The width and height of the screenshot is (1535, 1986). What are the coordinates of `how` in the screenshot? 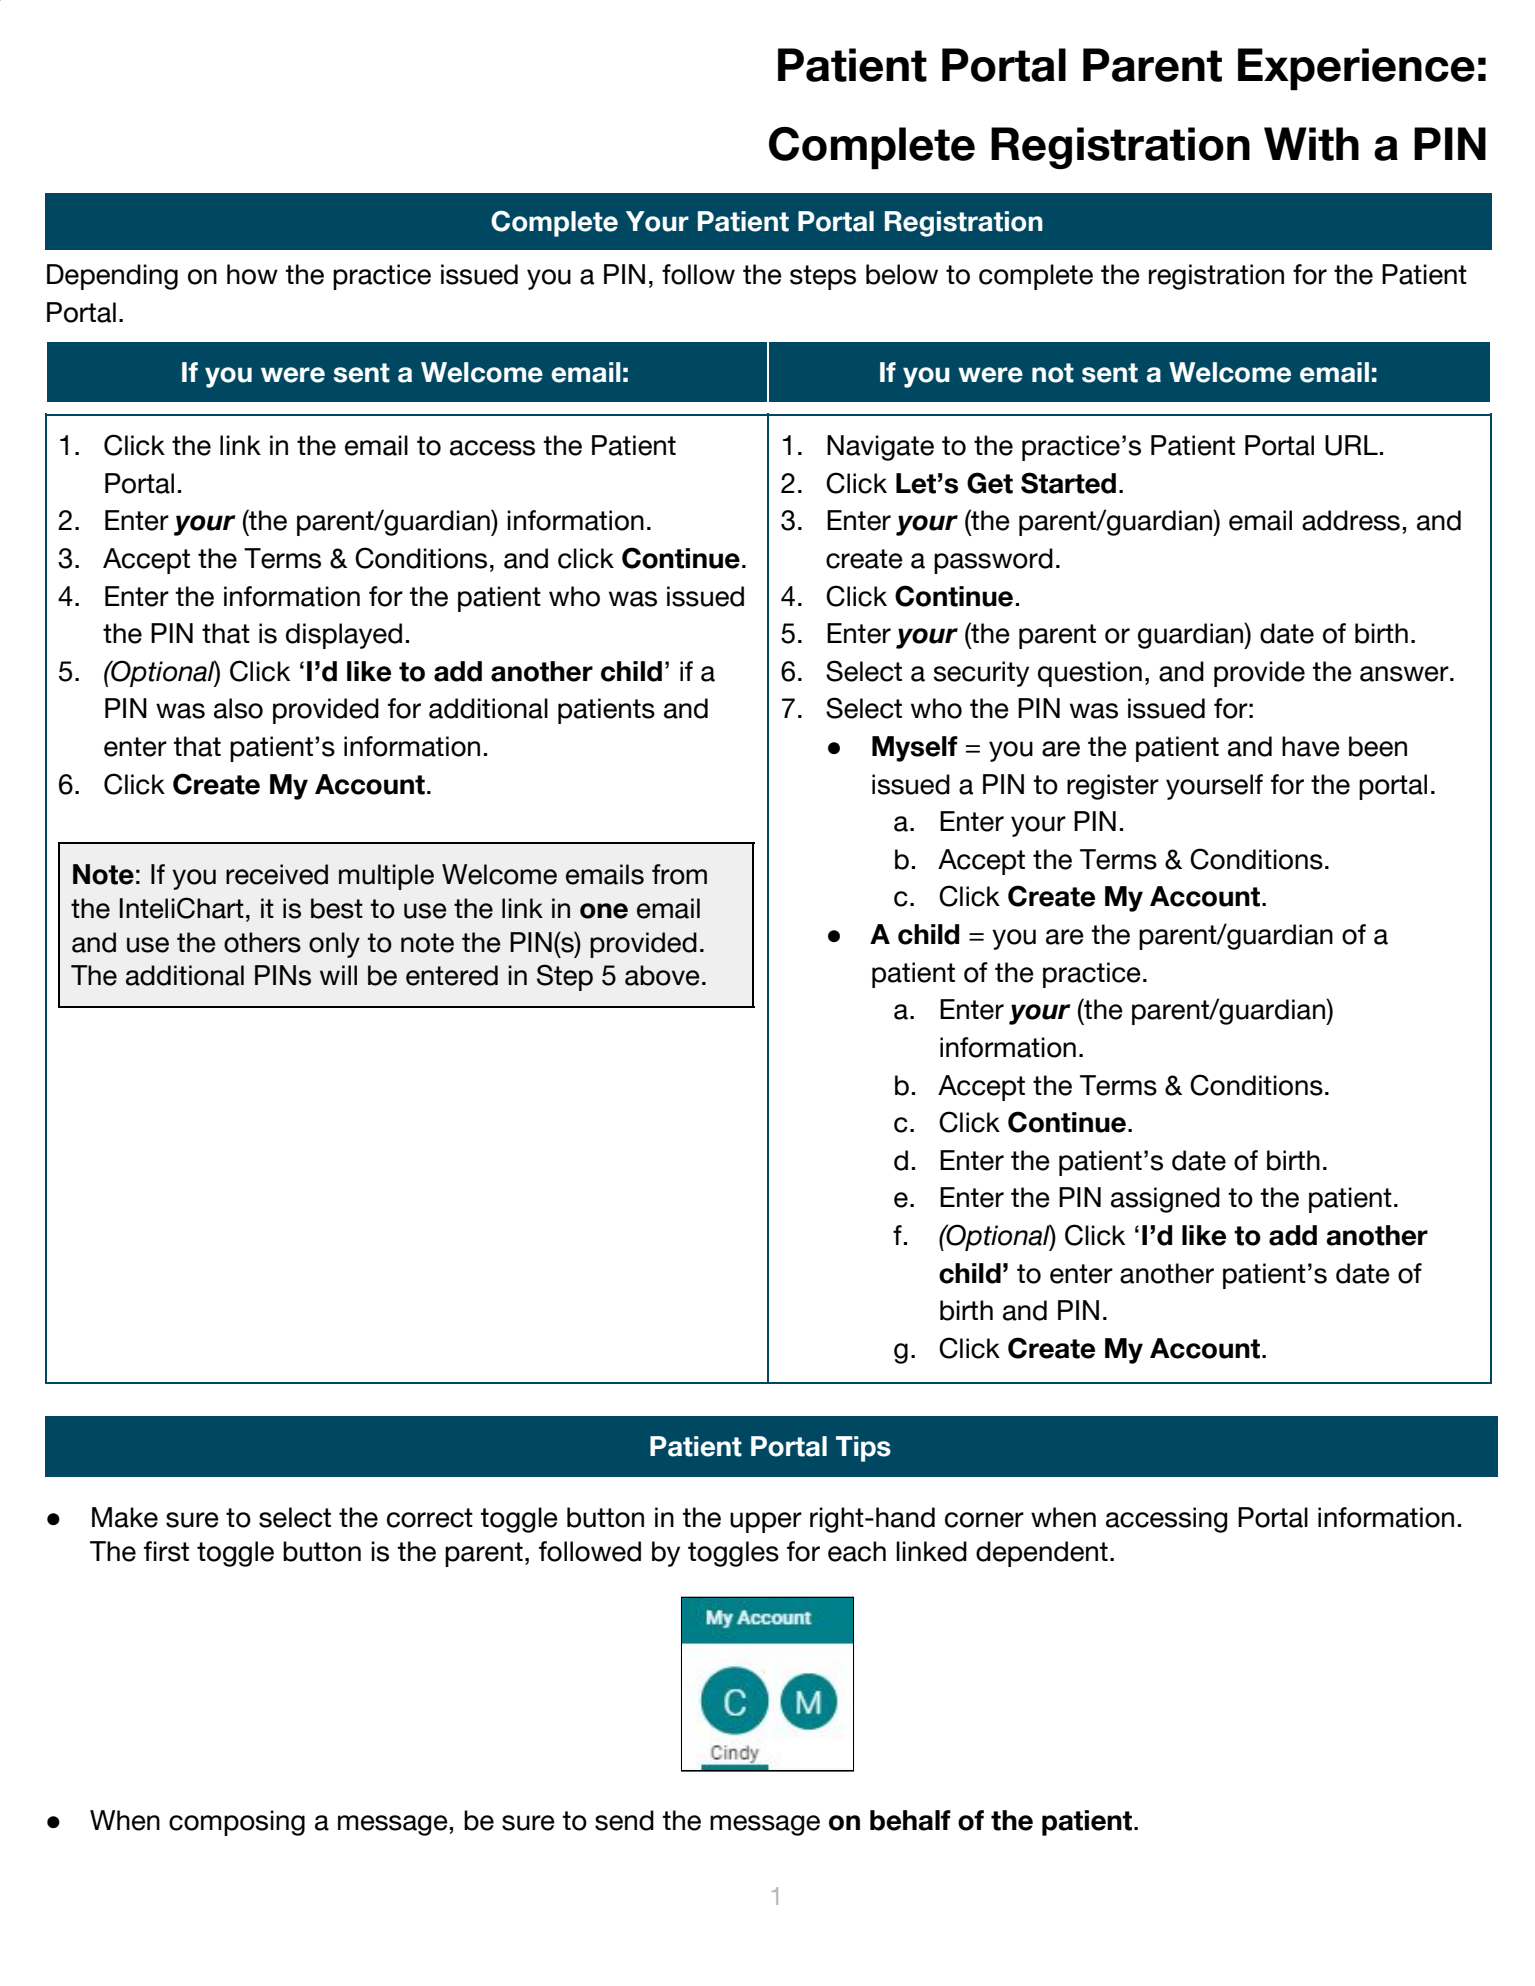 It's located at (252, 274).
